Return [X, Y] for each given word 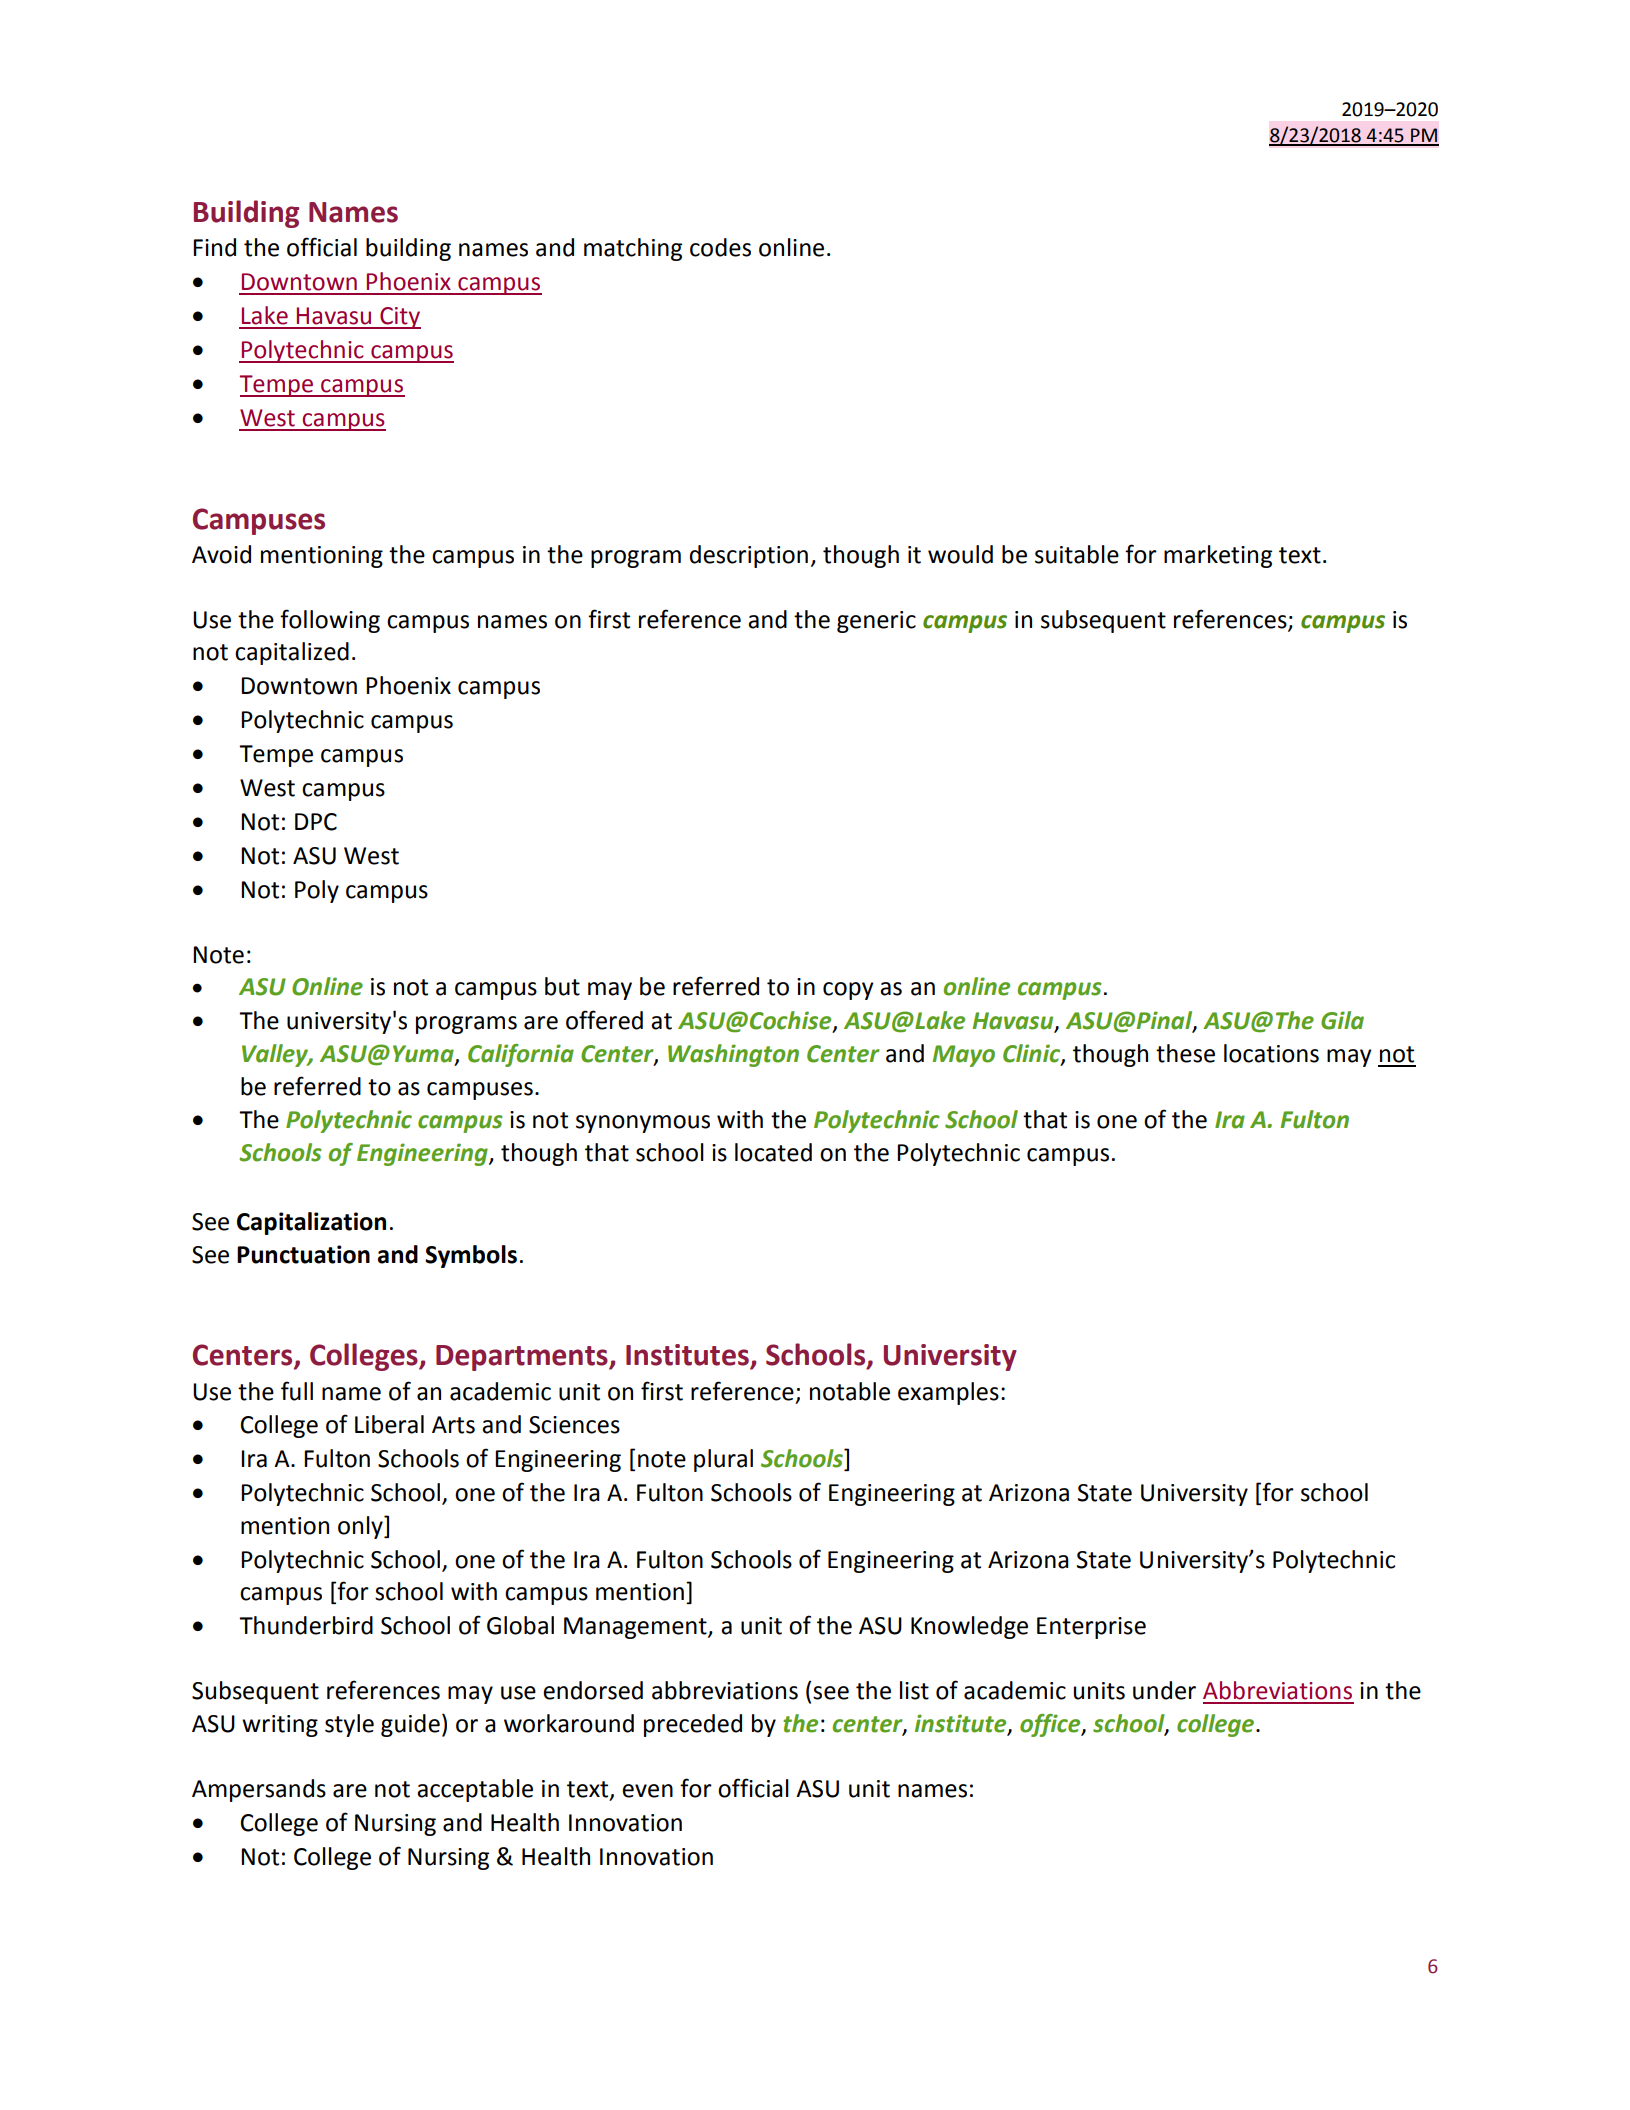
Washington [733, 1055]
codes [720, 247]
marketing [1218, 556]
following [330, 621]
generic [876, 622]
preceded [693, 1725]
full [297, 1391]
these [1185, 1053]
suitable [1077, 554]
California [521, 1055]
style [349, 1725]
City [399, 318]
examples [948, 1393]
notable [850, 1391]
